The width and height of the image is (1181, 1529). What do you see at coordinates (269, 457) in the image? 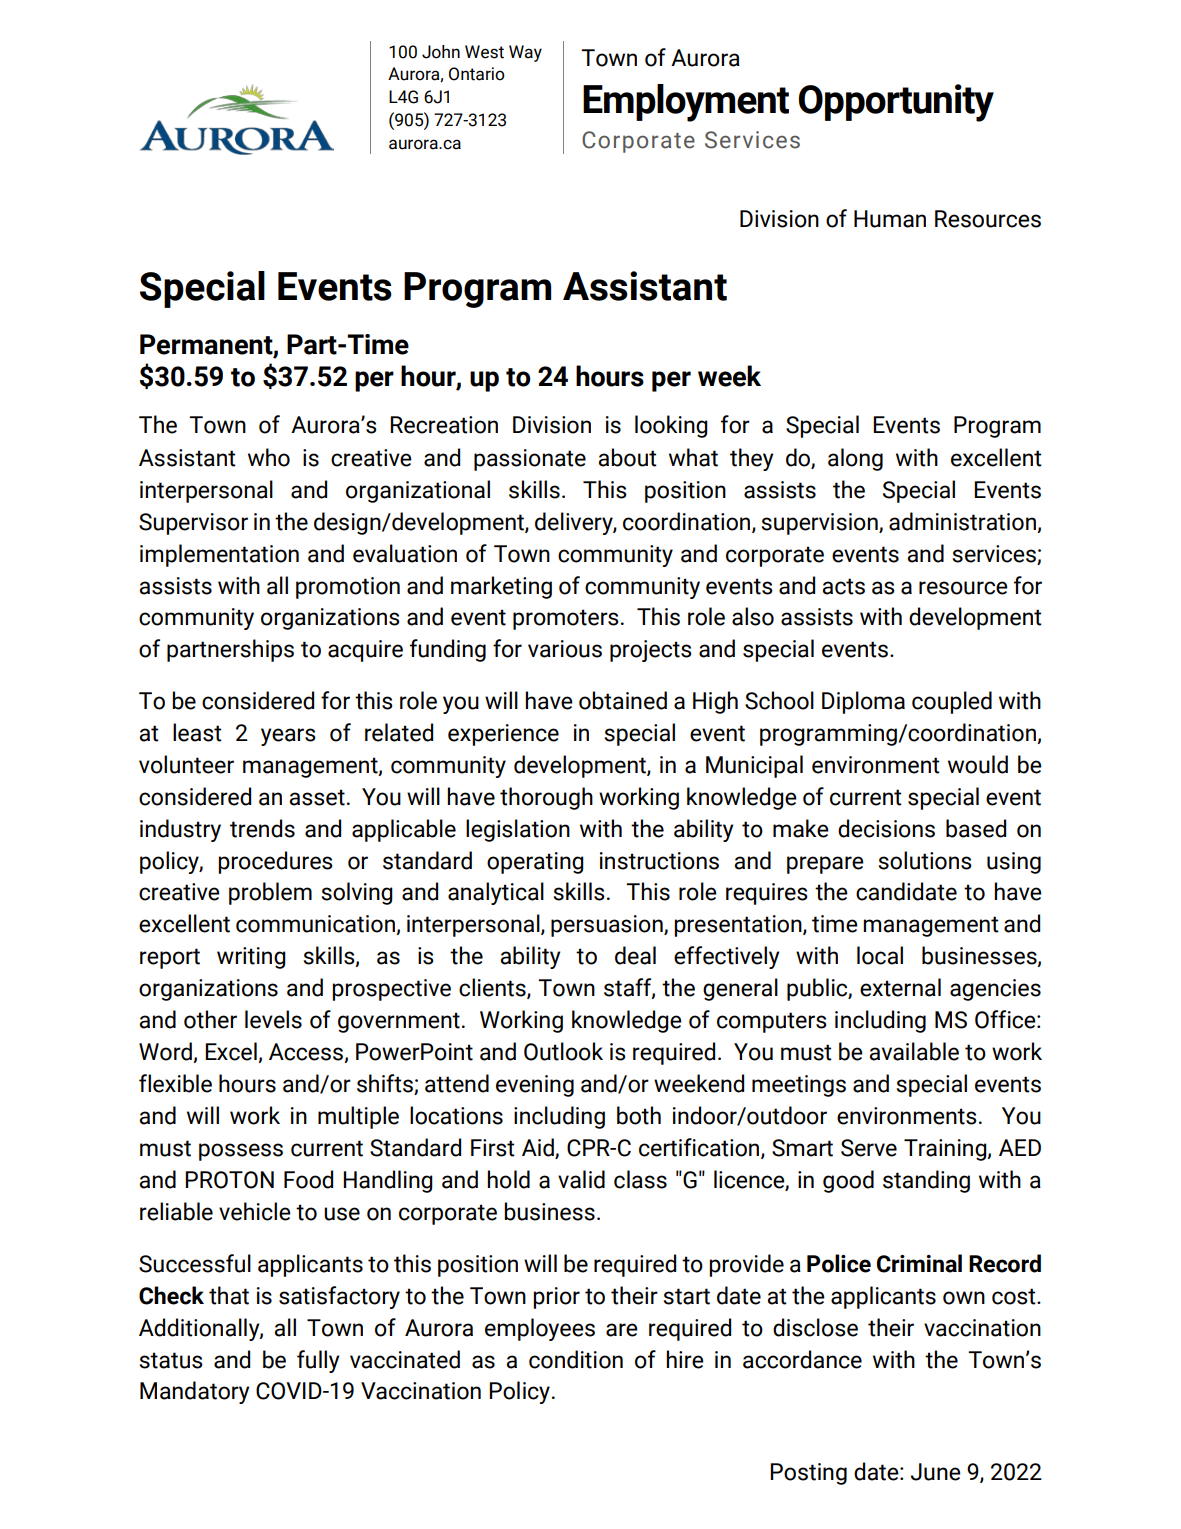
I see `who` at bounding box center [269, 457].
